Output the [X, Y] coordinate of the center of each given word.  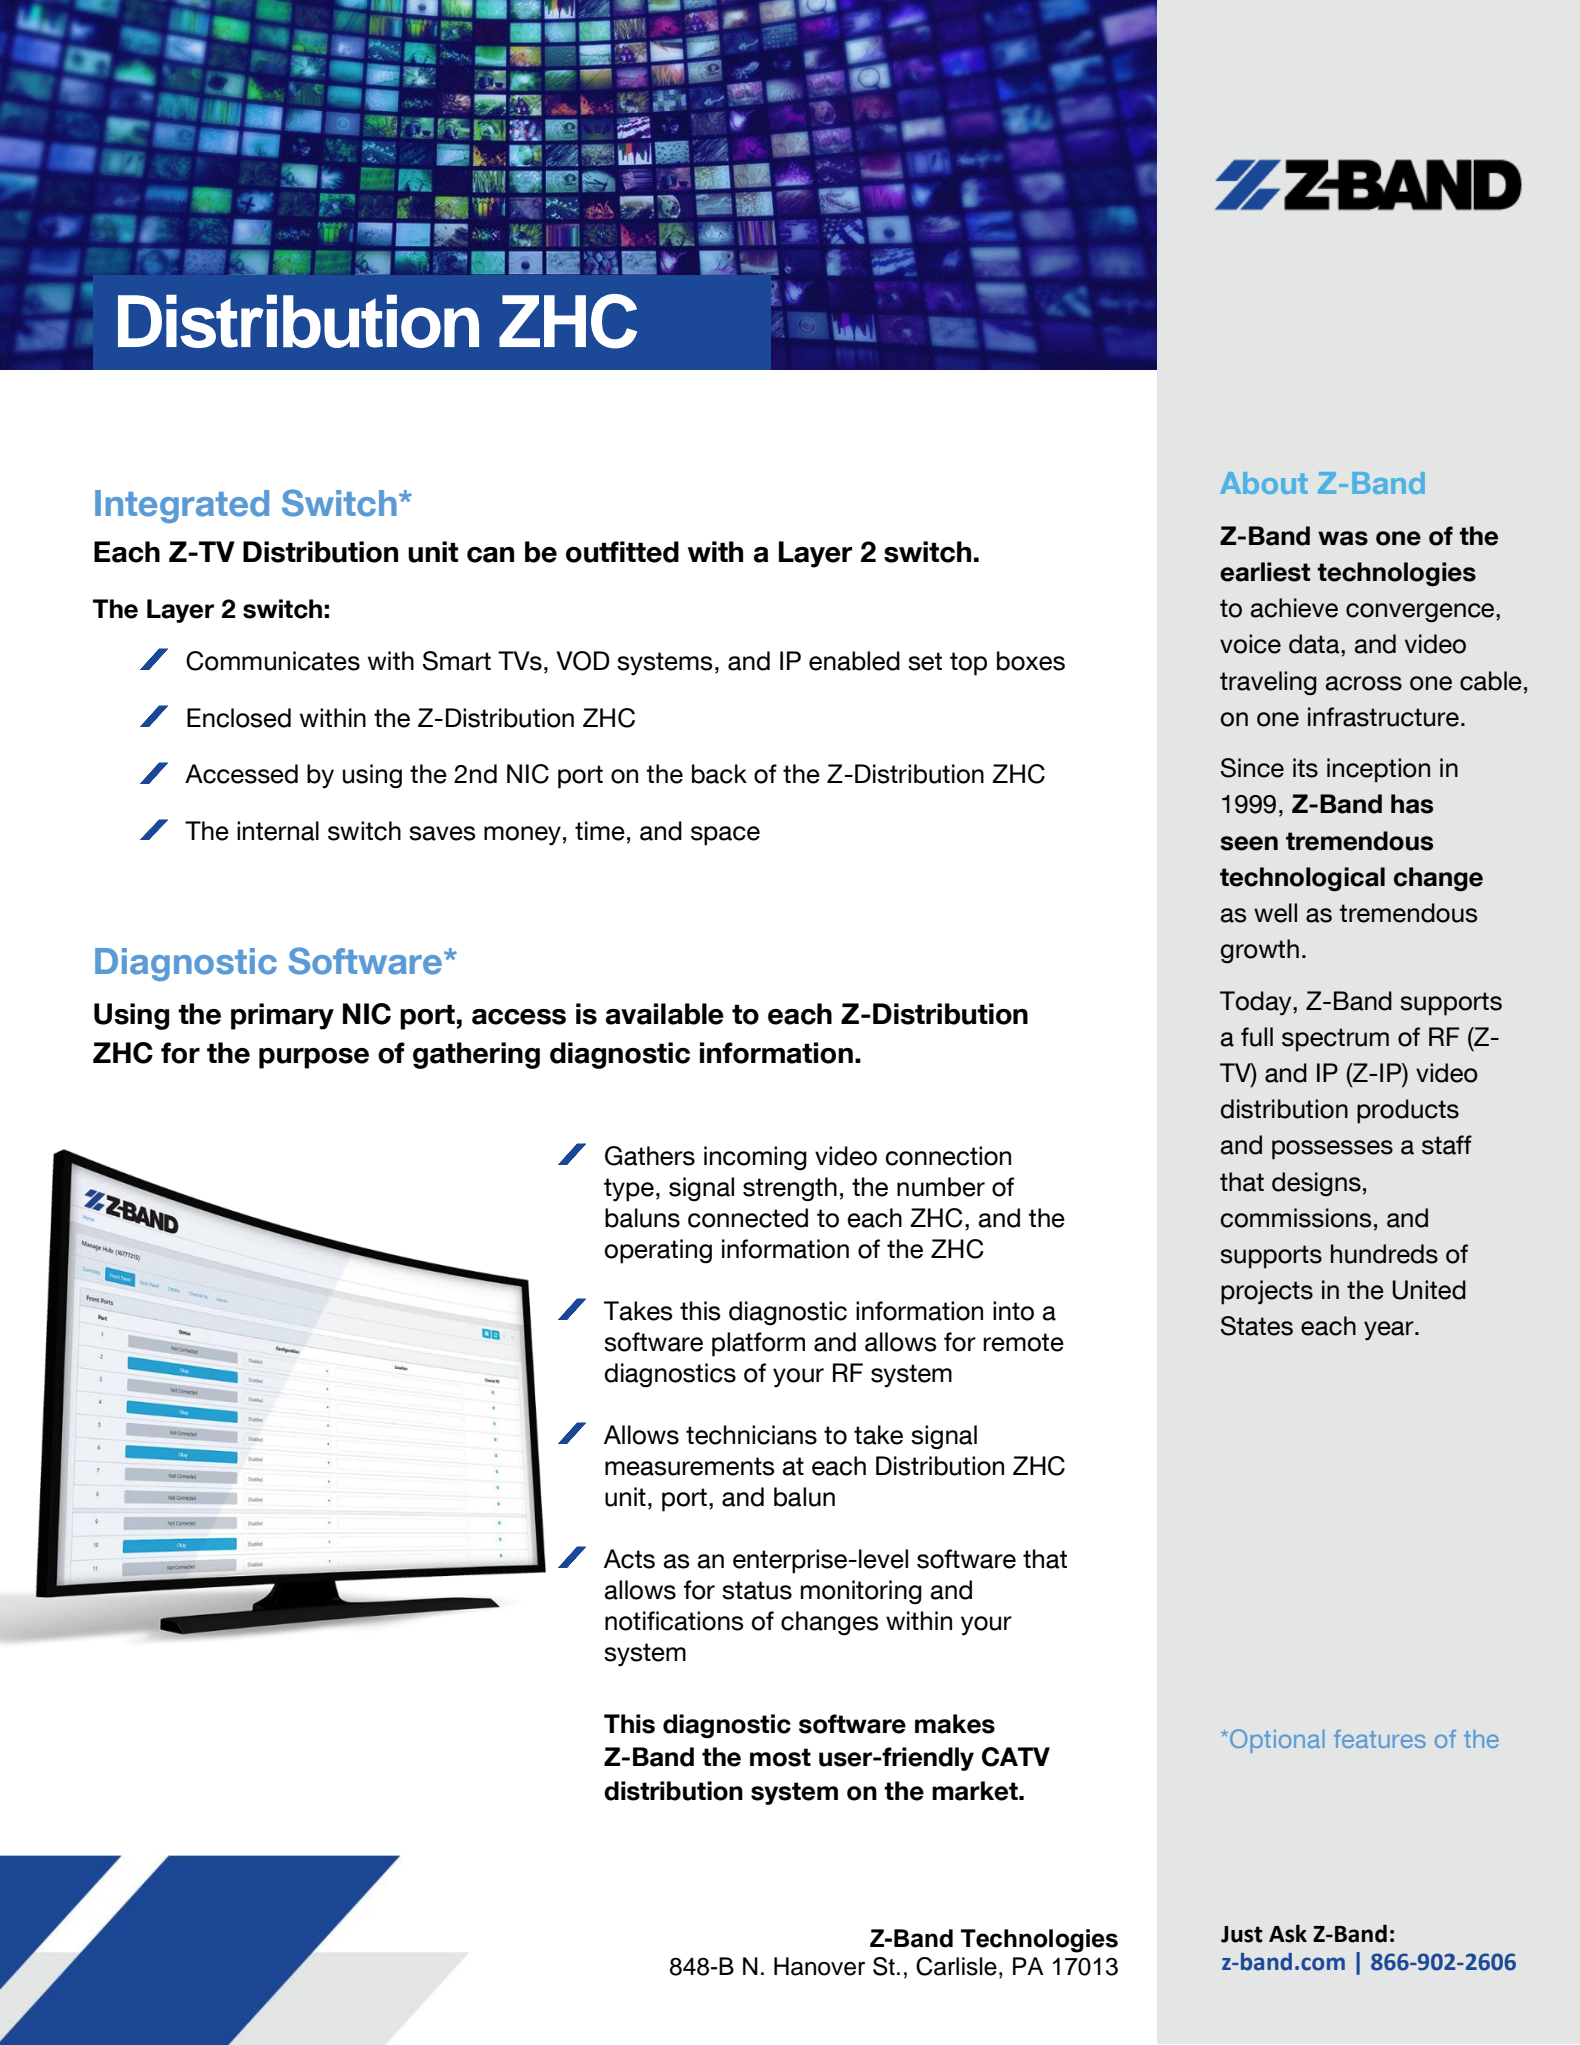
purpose [314, 1058]
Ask [1288, 1933]
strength [790, 1189]
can [490, 555]
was [1343, 538]
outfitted [622, 552]
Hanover [819, 1966]
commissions [1296, 1218]
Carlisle [956, 1966]
